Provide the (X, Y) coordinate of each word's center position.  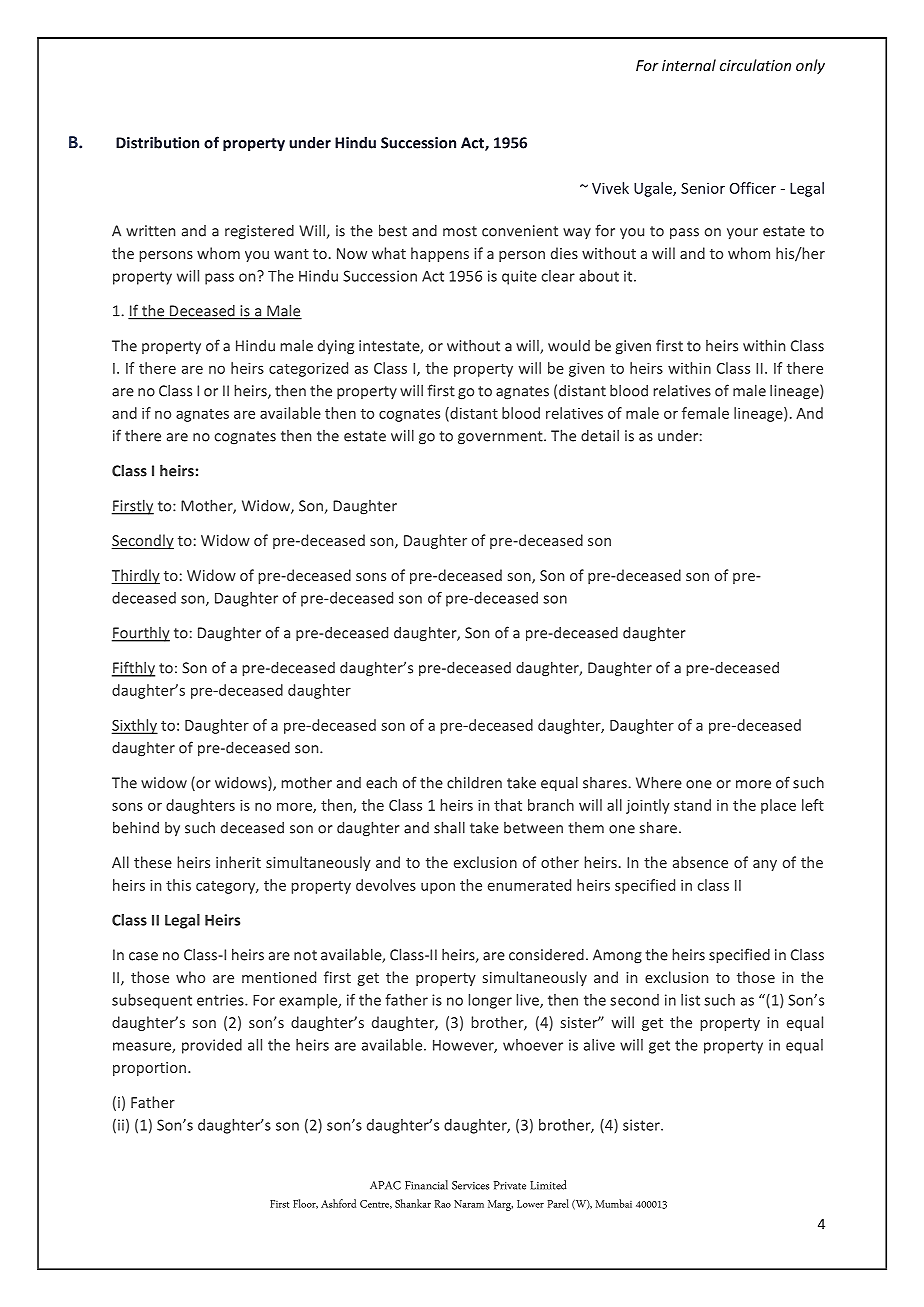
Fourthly (141, 634)
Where (659, 782)
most (460, 231)
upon (438, 888)
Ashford (338, 1203)
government (501, 438)
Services (470, 1185)
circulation (755, 65)
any (765, 865)
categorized (308, 369)
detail (600, 435)
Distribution (157, 142)
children (474, 782)
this (178, 885)
